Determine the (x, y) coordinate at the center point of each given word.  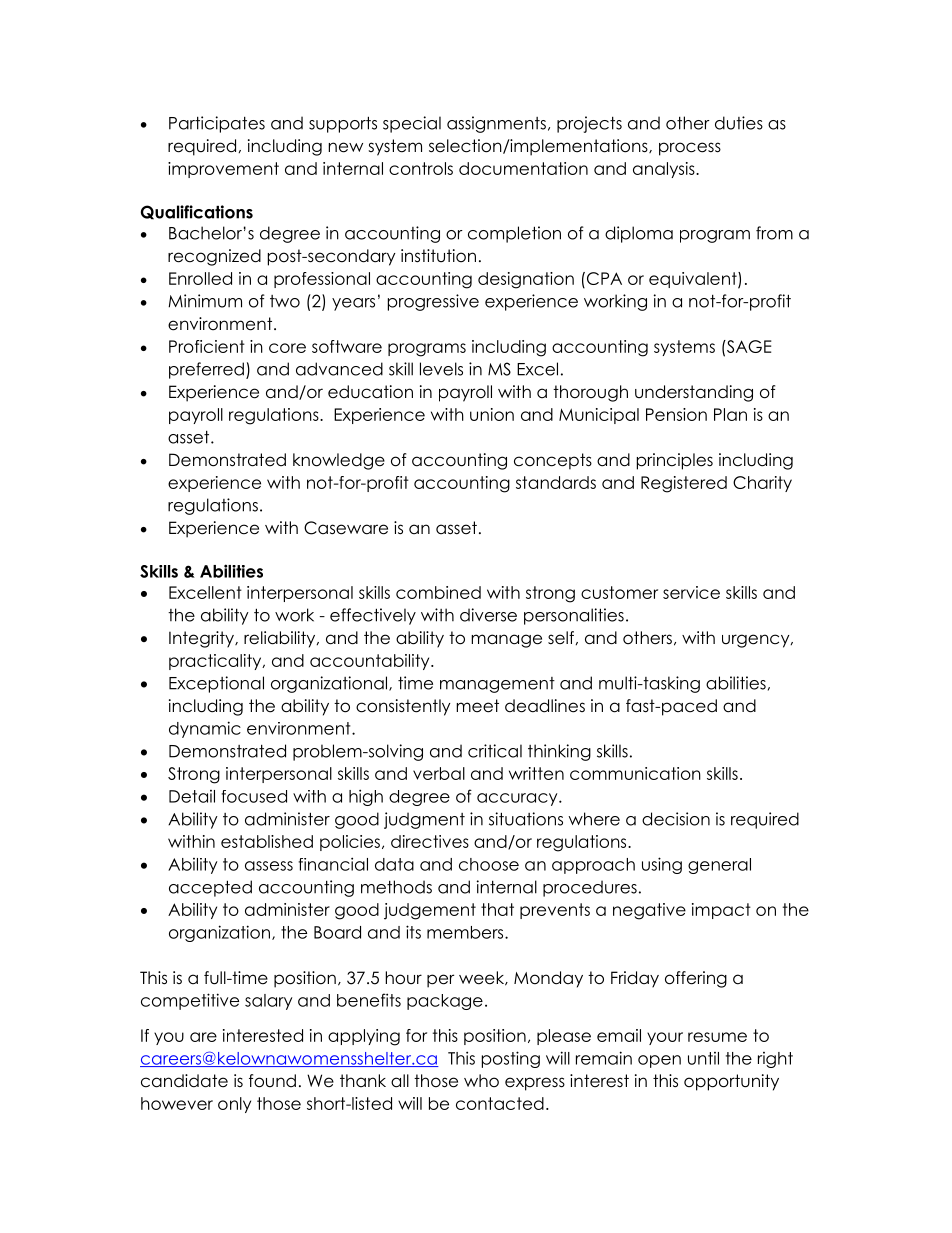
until (703, 1058)
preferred (206, 370)
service (691, 592)
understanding (694, 393)
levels (441, 369)
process (690, 149)
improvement (223, 170)
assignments (496, 124)
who (481, 1081)
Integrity (202, 639)
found (272, 1081)
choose (489, 864)
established (267, 841)
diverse (488, 615)
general (719, 866)
